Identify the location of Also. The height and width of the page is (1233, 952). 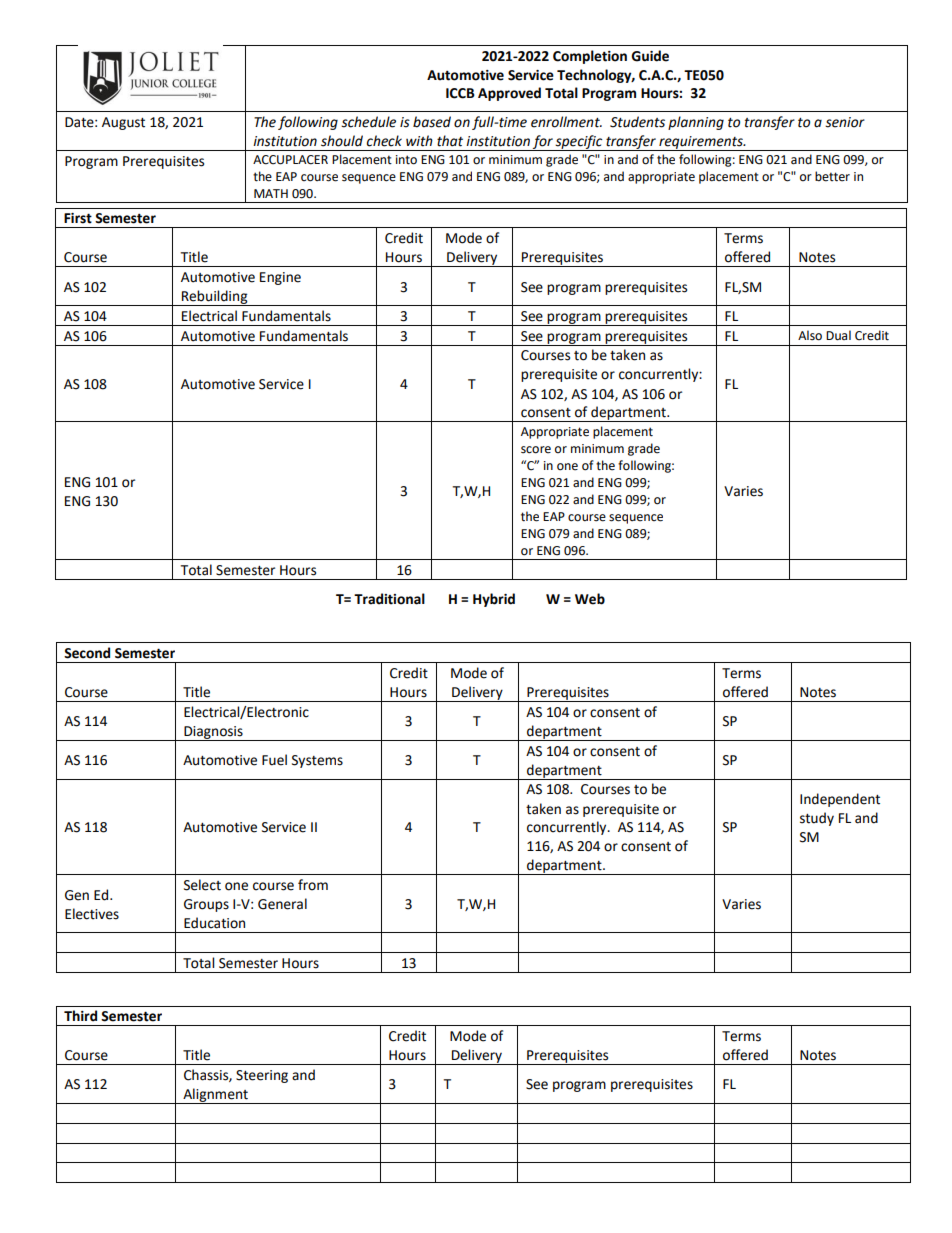
(810, 335).
